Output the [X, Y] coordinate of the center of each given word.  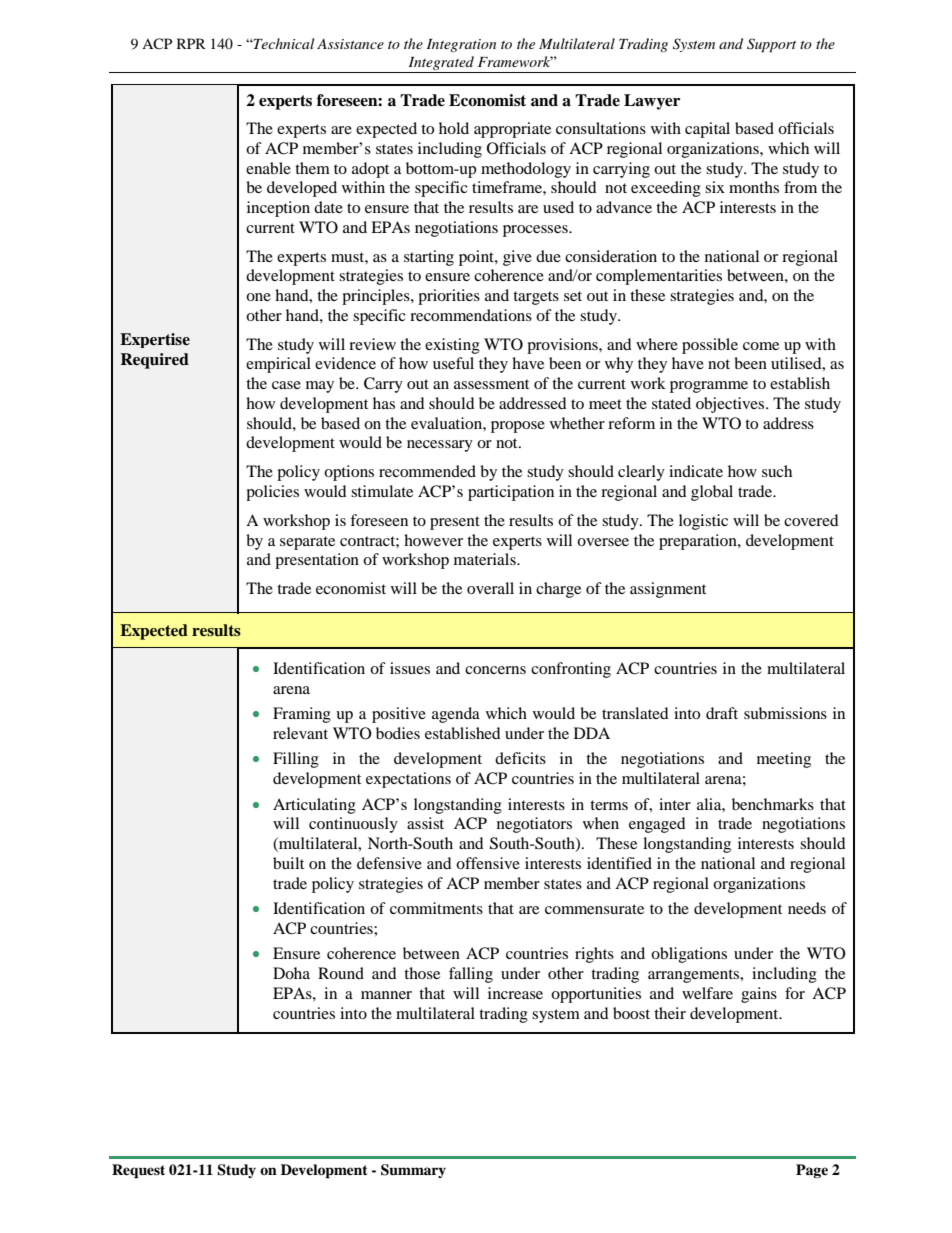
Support [771, 45]
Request [138, 1171]
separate [307, 543]
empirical [278, 365]
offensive [488, 863]
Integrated [441, 64]
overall [490, 588]
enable [268, 168]
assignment [668, 590]
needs [807, 908]
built [288, 863]
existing [452, 346]
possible [710, 346]
